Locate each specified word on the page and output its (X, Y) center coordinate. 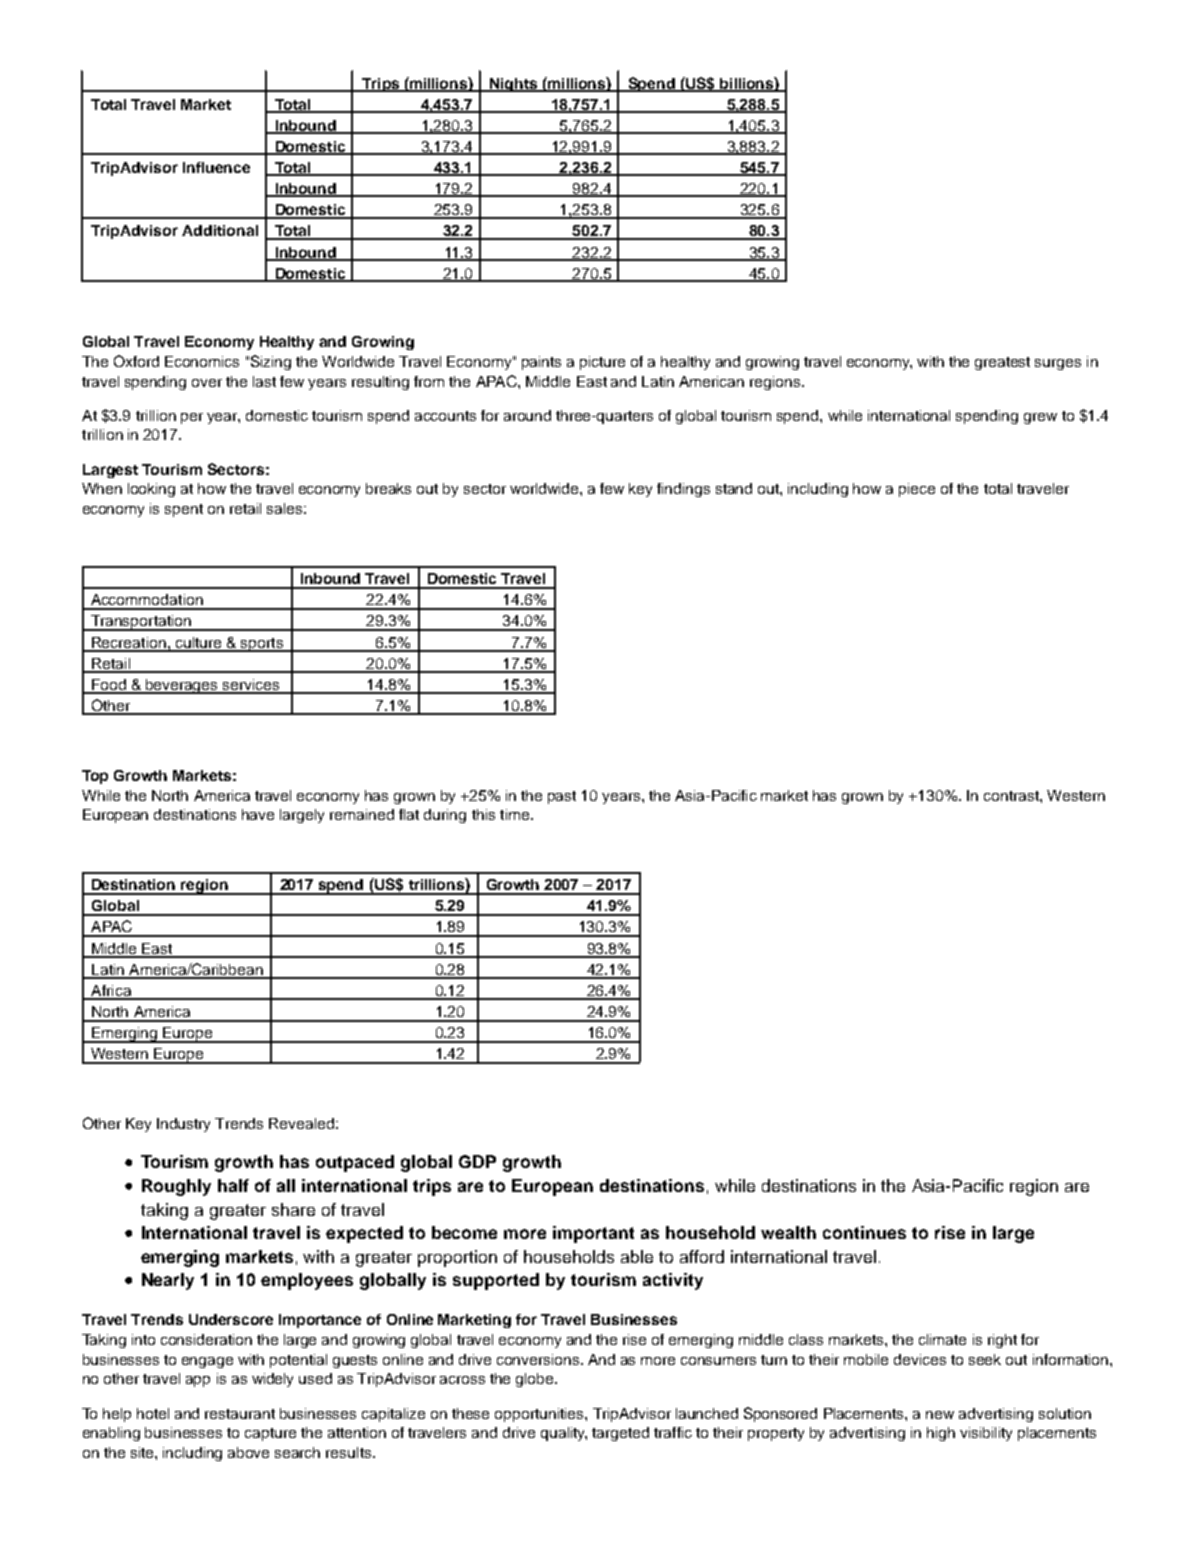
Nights (514, 85)
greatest (1002, 363)
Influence (216, 167)
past (562, 797)
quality (564, 1434)
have (258, 814)
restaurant (240, 1414)
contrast (1012, 796)
